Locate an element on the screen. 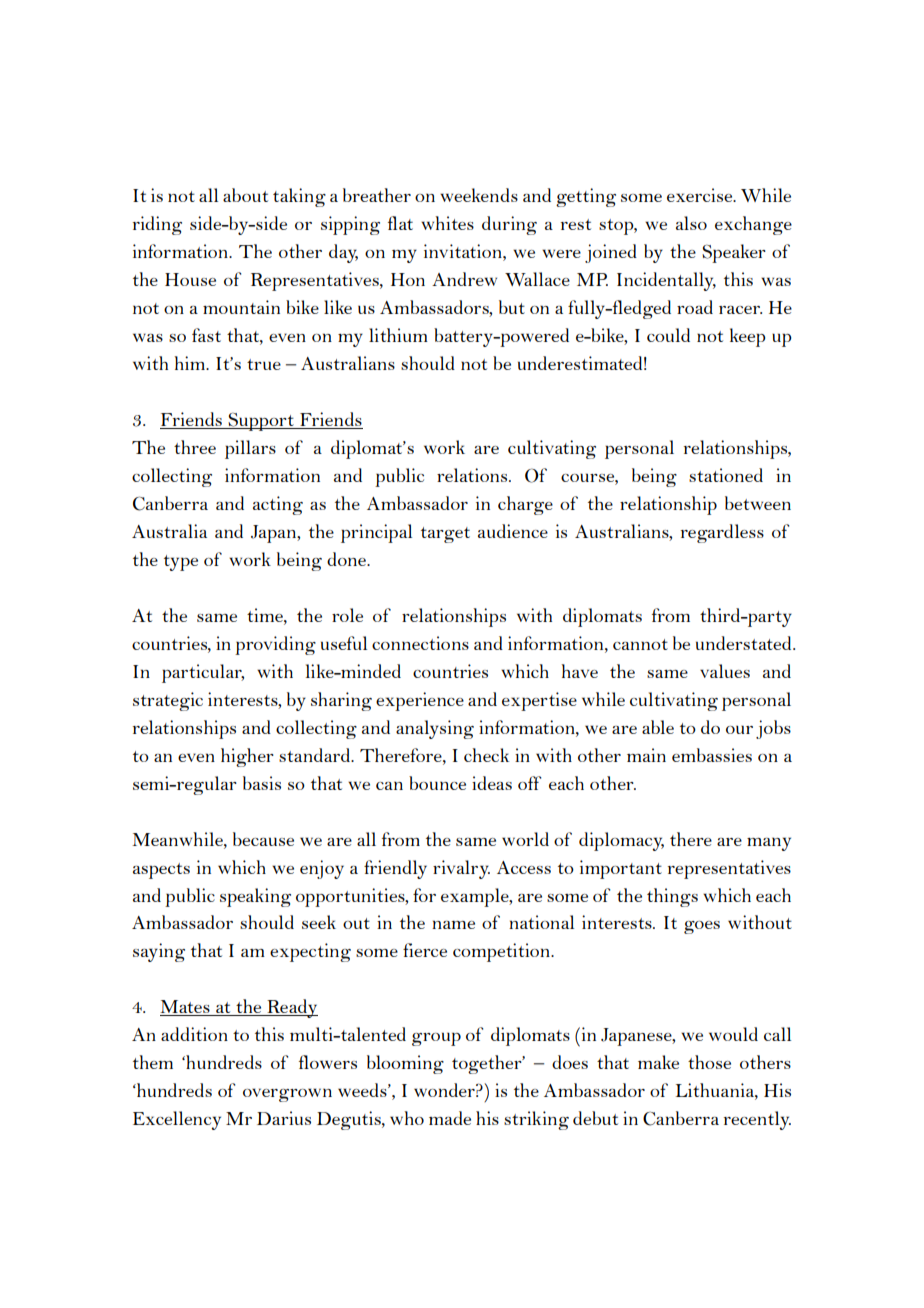  overgrown is located at coordinates (287, 1095).
